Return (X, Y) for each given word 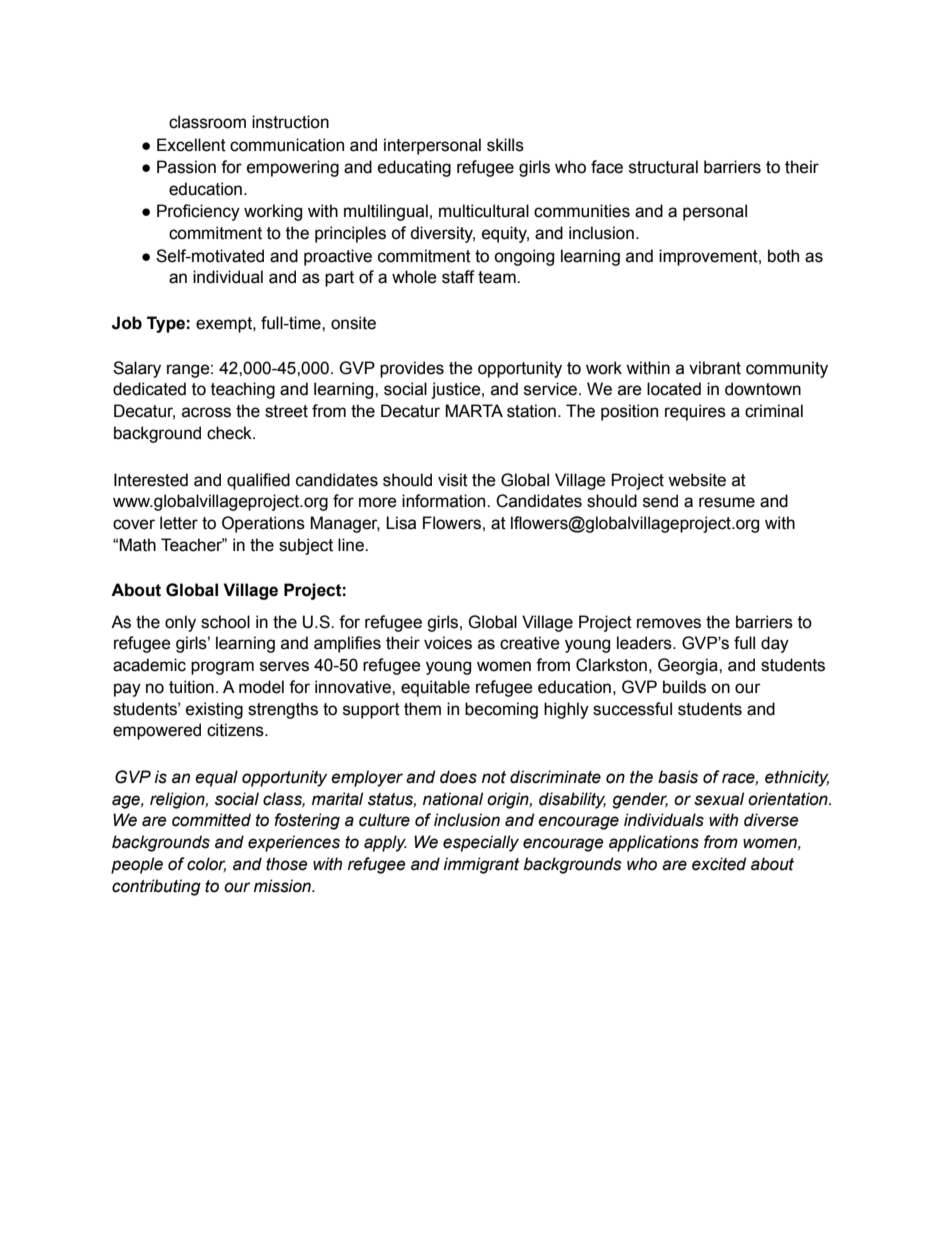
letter (179, 523)
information (445, 501)
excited (719, 864)
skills (505, 145)
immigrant (482, 865)
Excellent (191, 145)
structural (663, 167)
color (206, 864)
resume (727, 502)
